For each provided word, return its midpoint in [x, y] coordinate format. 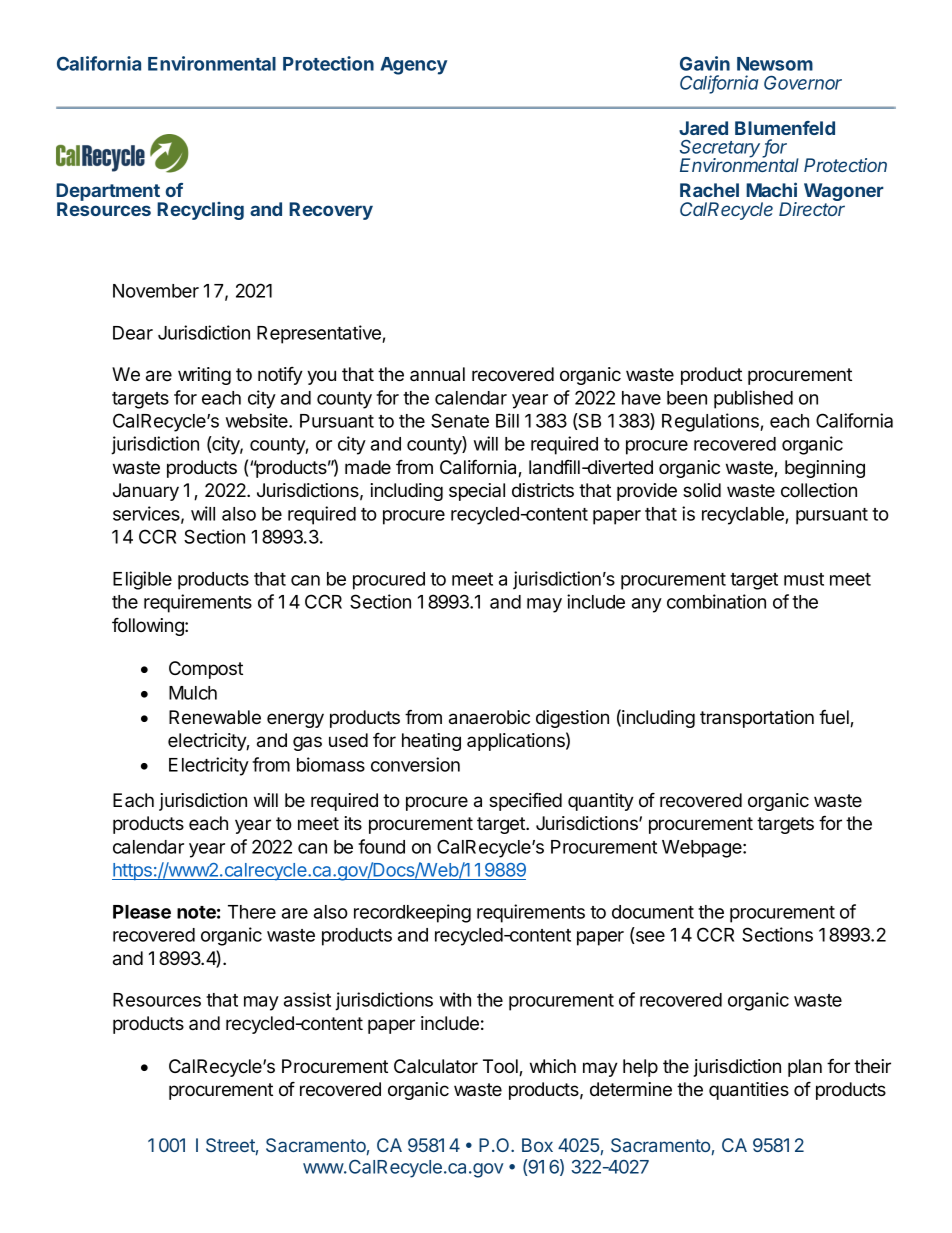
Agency [414, 66]
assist [307, 999]
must [804, 579]
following [149, 627]
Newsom [775, 64]
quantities [749, 1091]
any [647, 605]
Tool [501, 1067]
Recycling [200, 211]
